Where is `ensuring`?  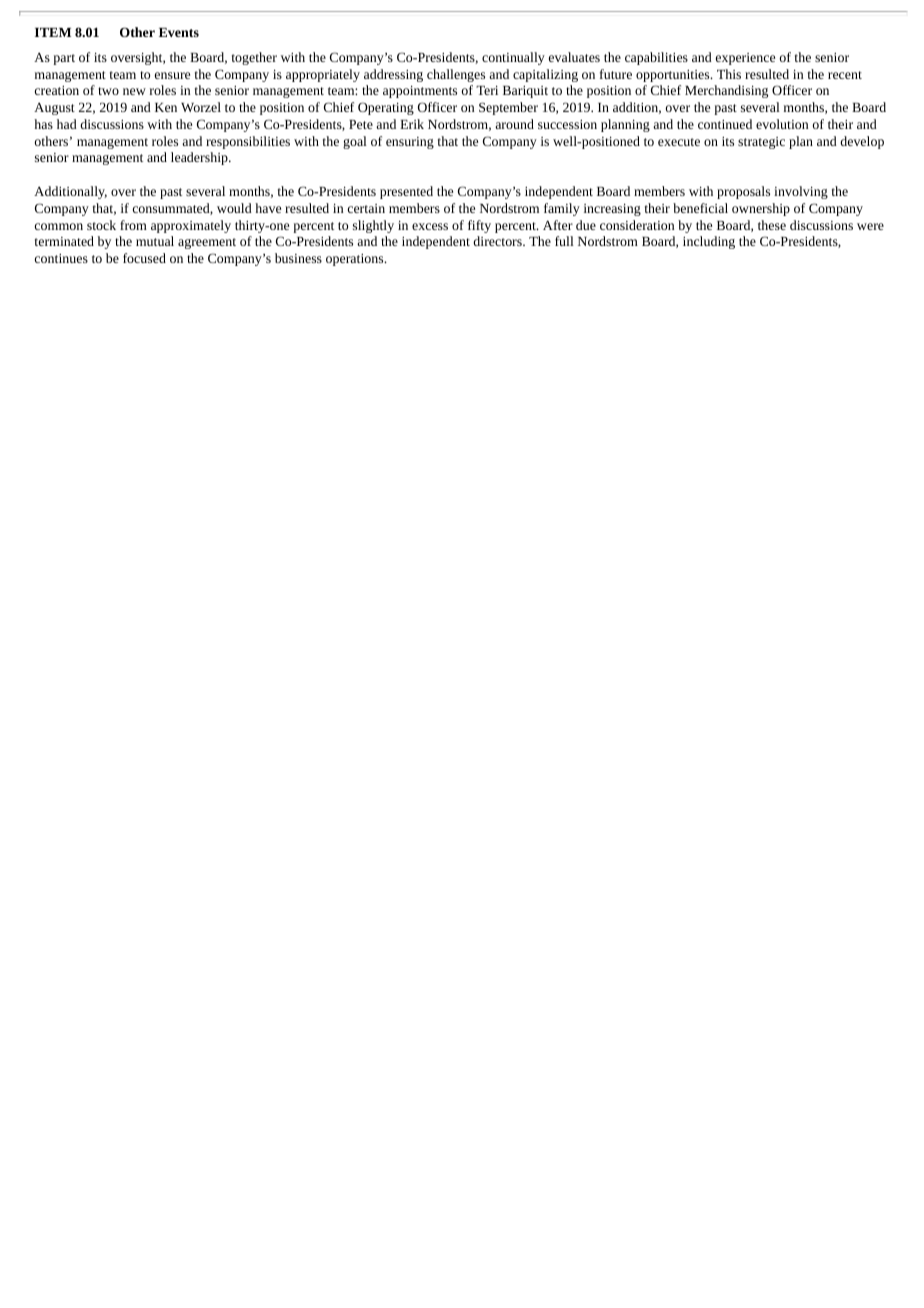 ensuring is located at coordinates (410, 143).
